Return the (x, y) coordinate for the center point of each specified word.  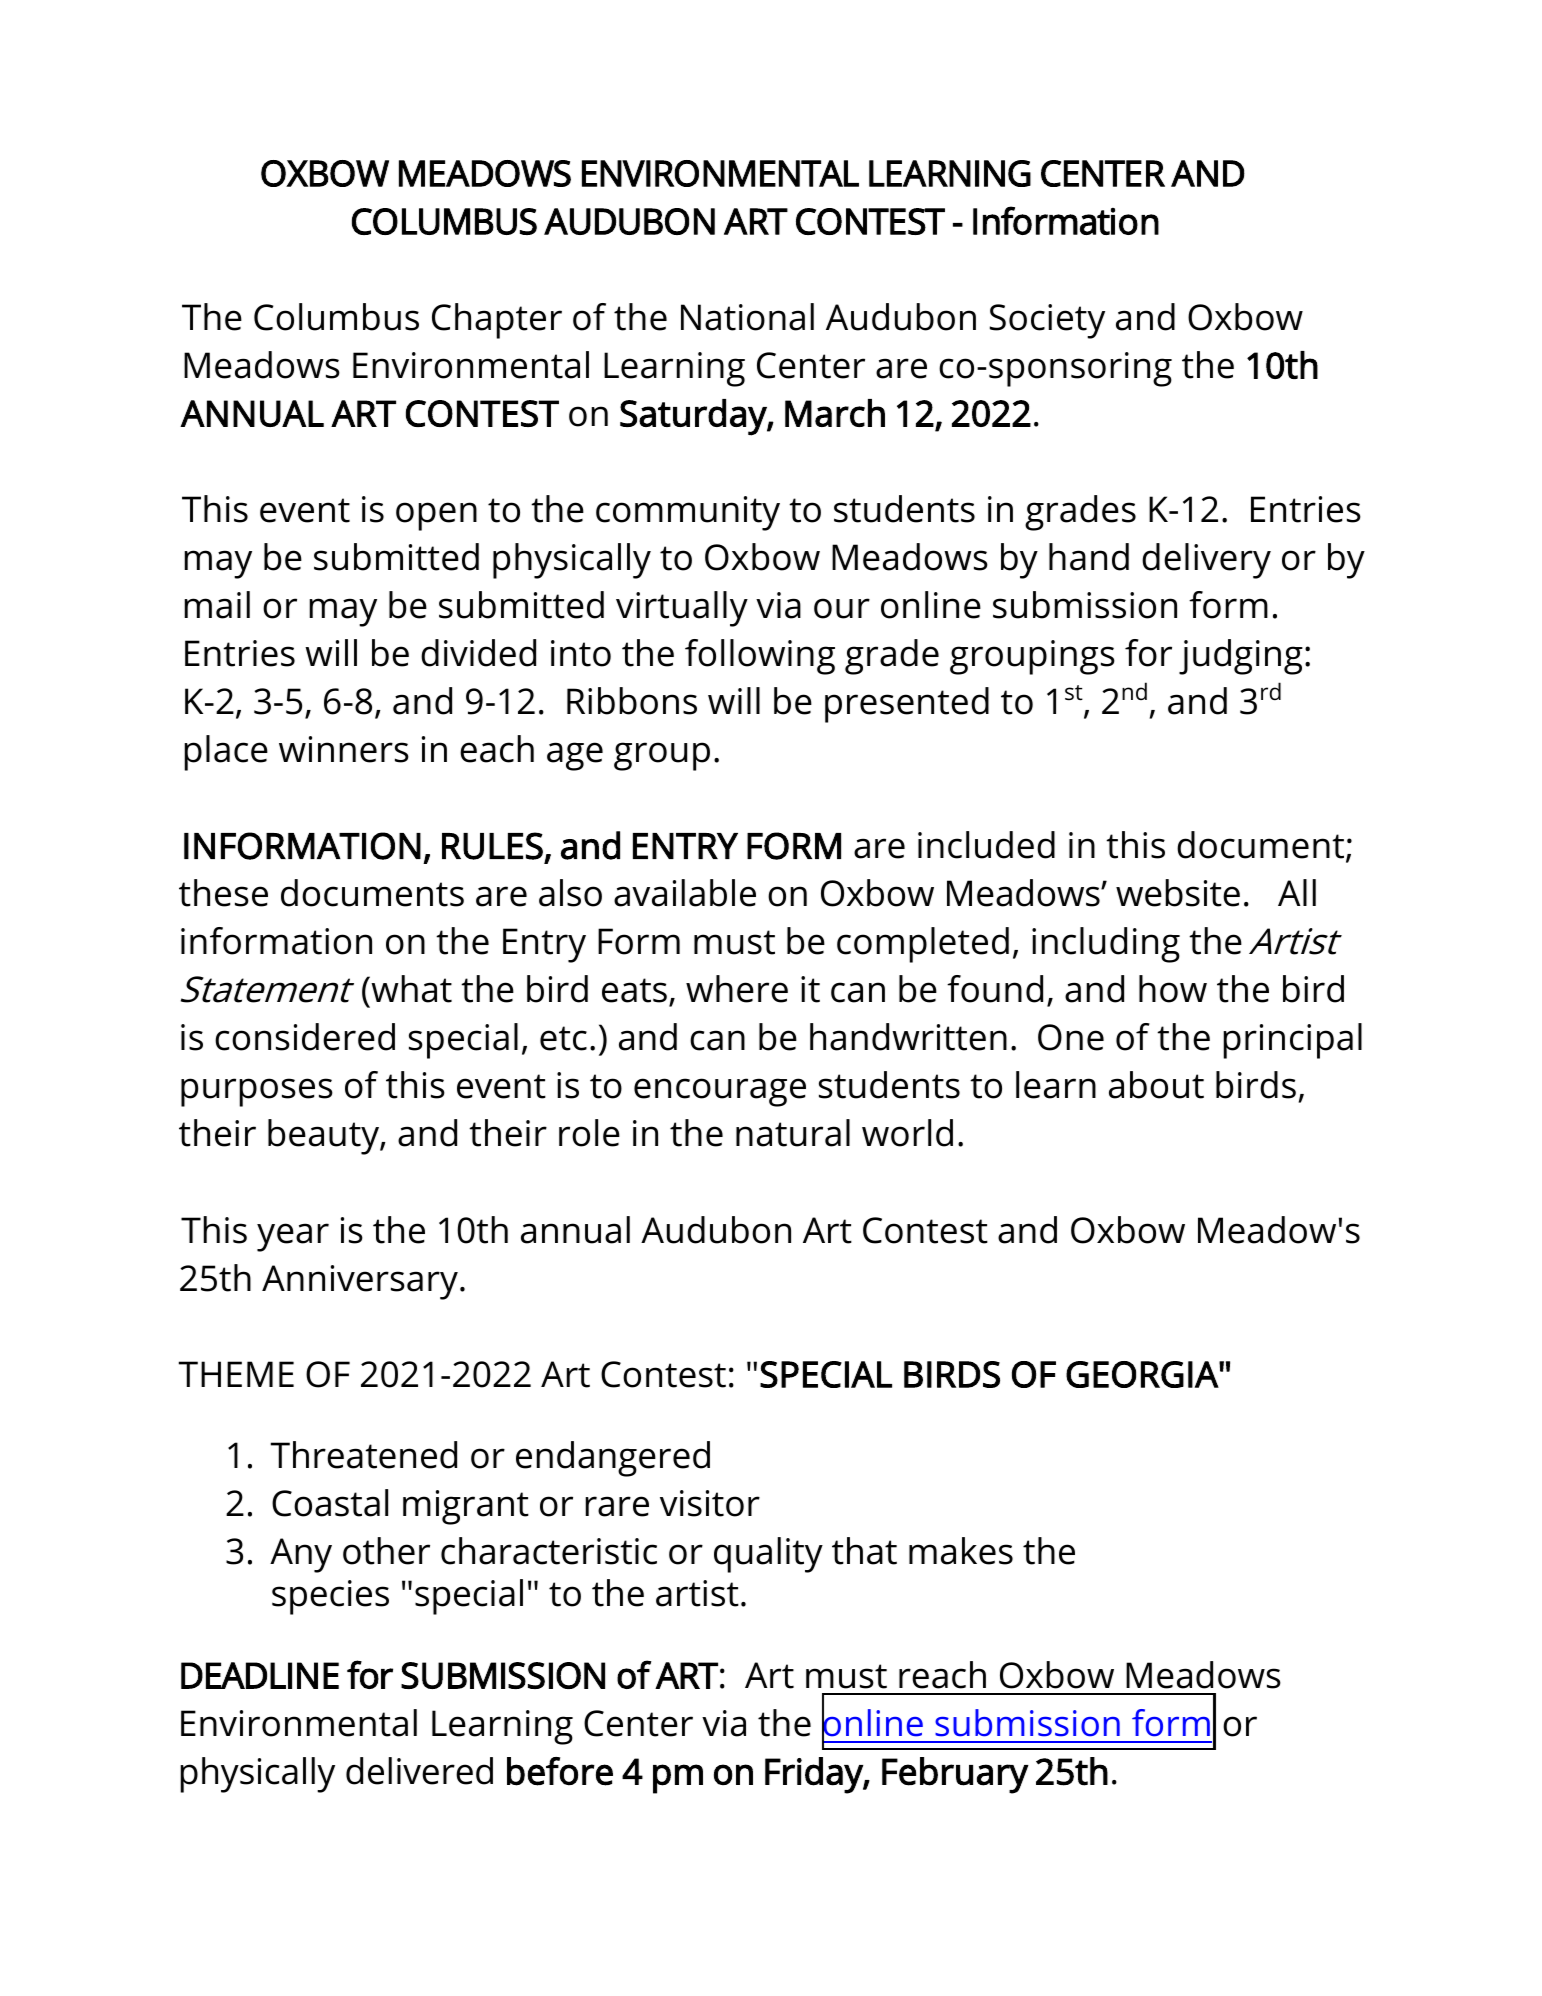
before (560, 1771)
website (1178, 893)
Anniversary (360, 1282)
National (747, 317)
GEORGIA (1143, 1374)
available (685, 893)
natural (793, 1133)
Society (1047, 321)
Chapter (497, 321)
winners (344, 749)
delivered (419, 1771)
